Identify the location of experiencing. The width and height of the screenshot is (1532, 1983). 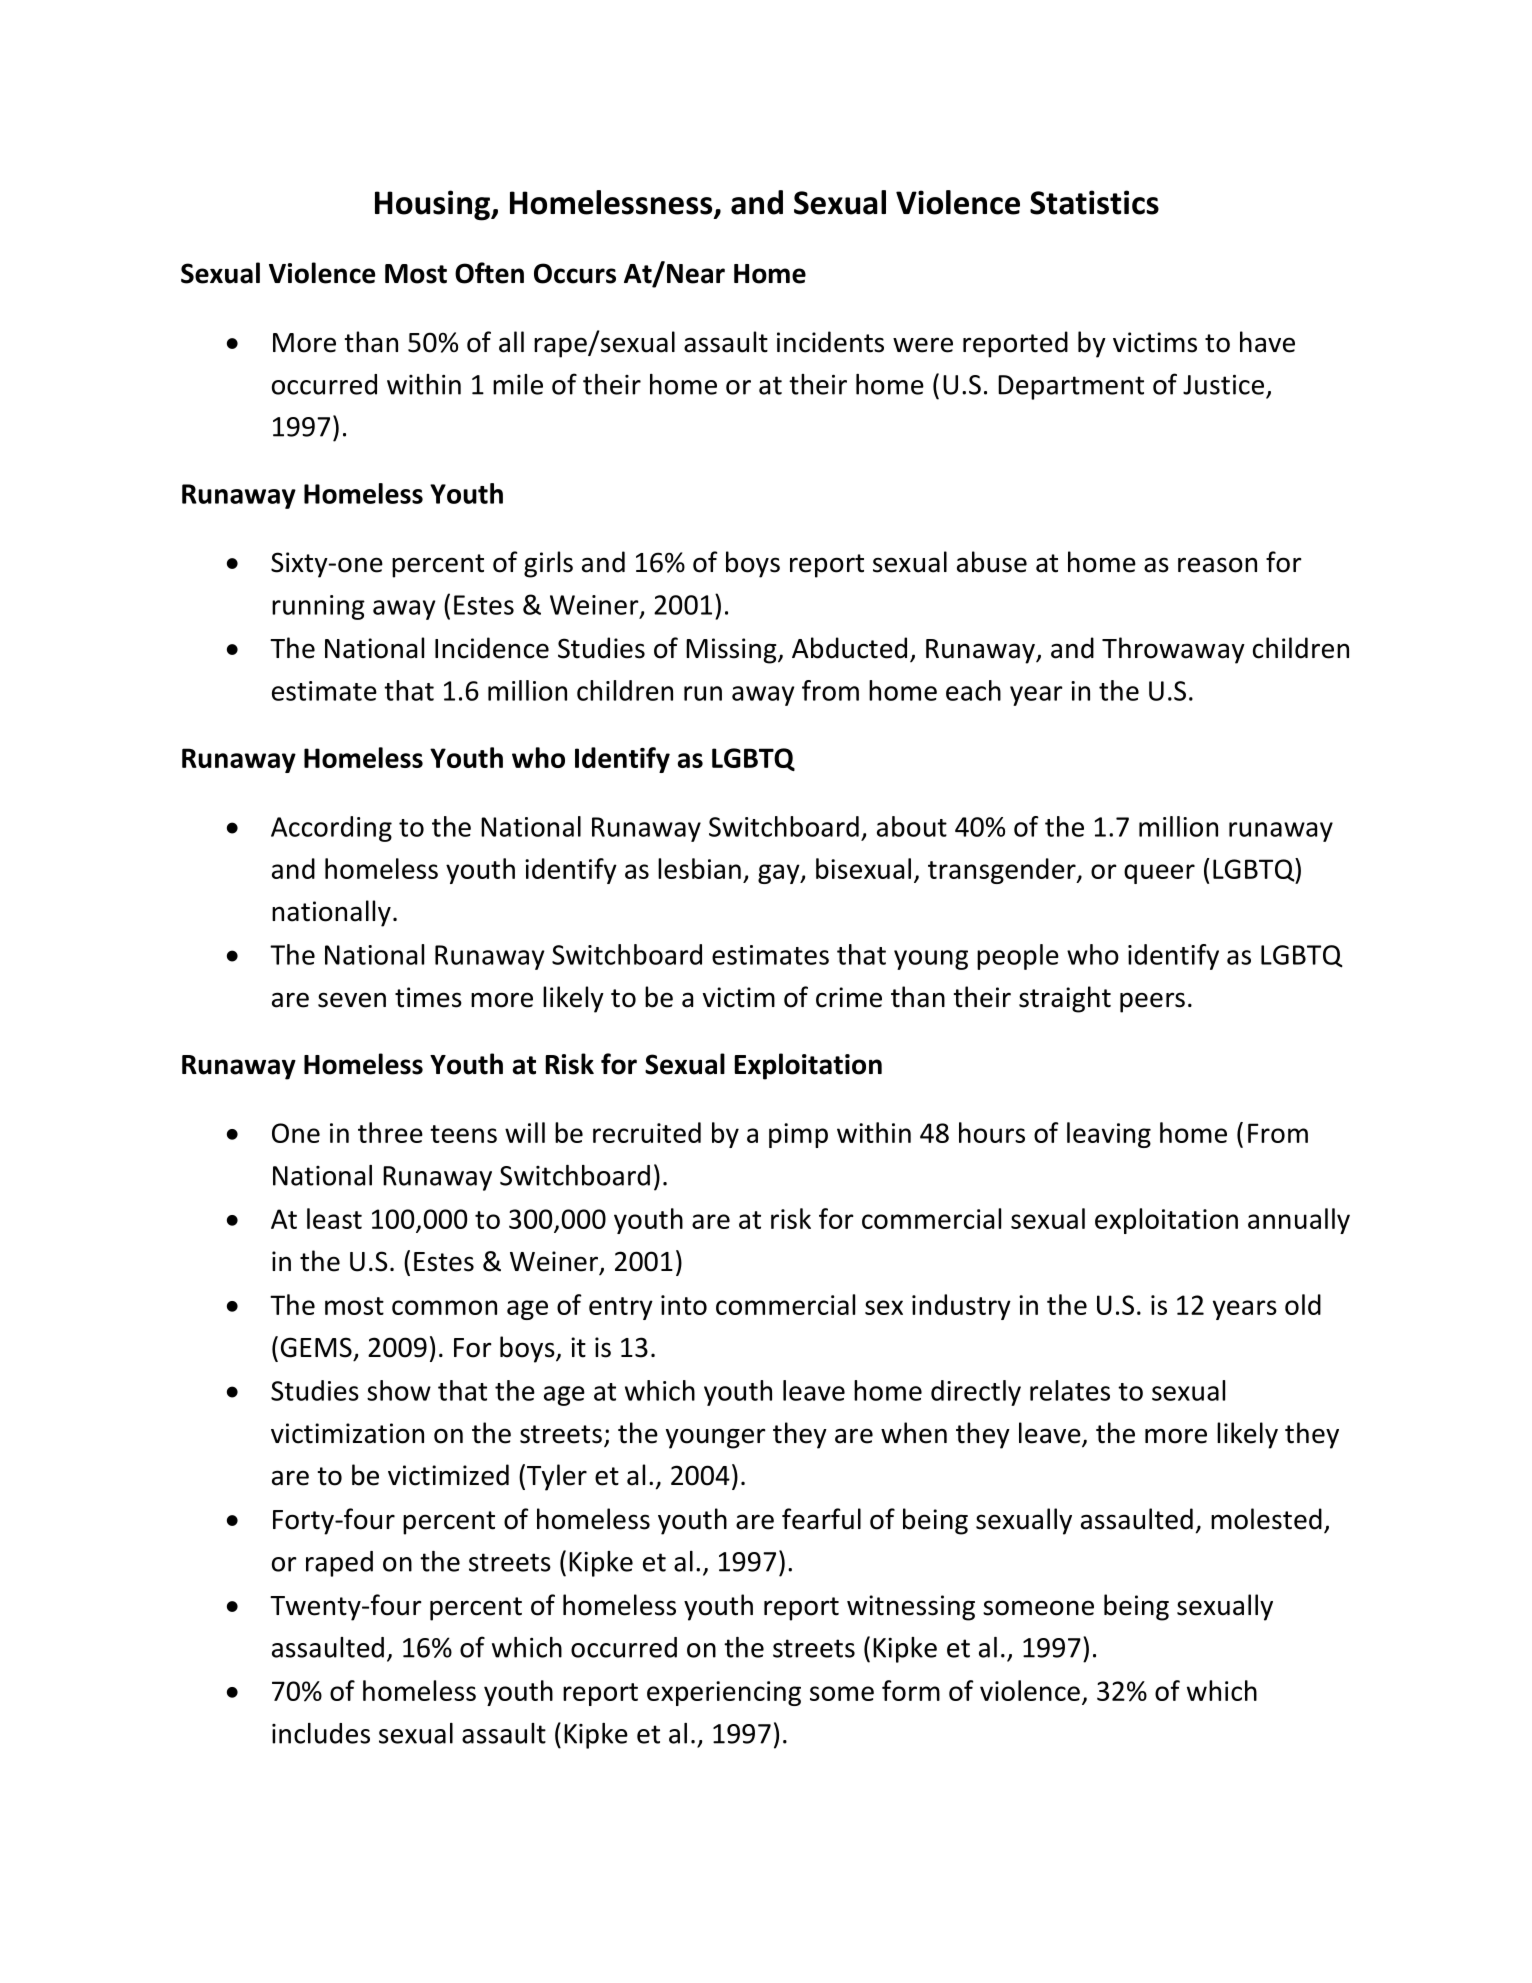
(724, 1693).
